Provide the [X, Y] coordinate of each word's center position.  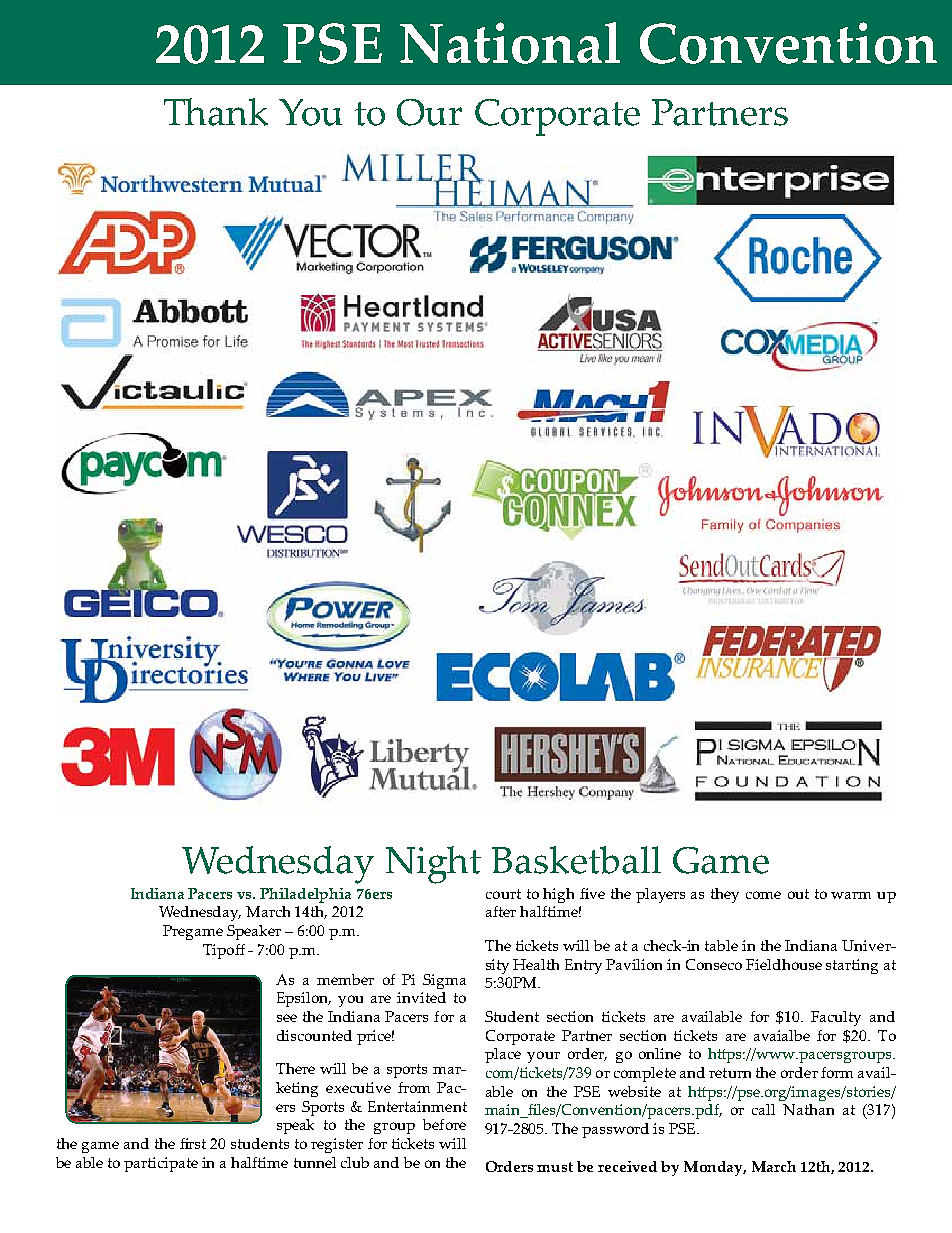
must [555, 1167]
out [798, 894]
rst [197, 1144]
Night [433, 865]
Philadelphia [305, 895]
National [510, 43]
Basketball [576, 860]
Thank [216, 112]
